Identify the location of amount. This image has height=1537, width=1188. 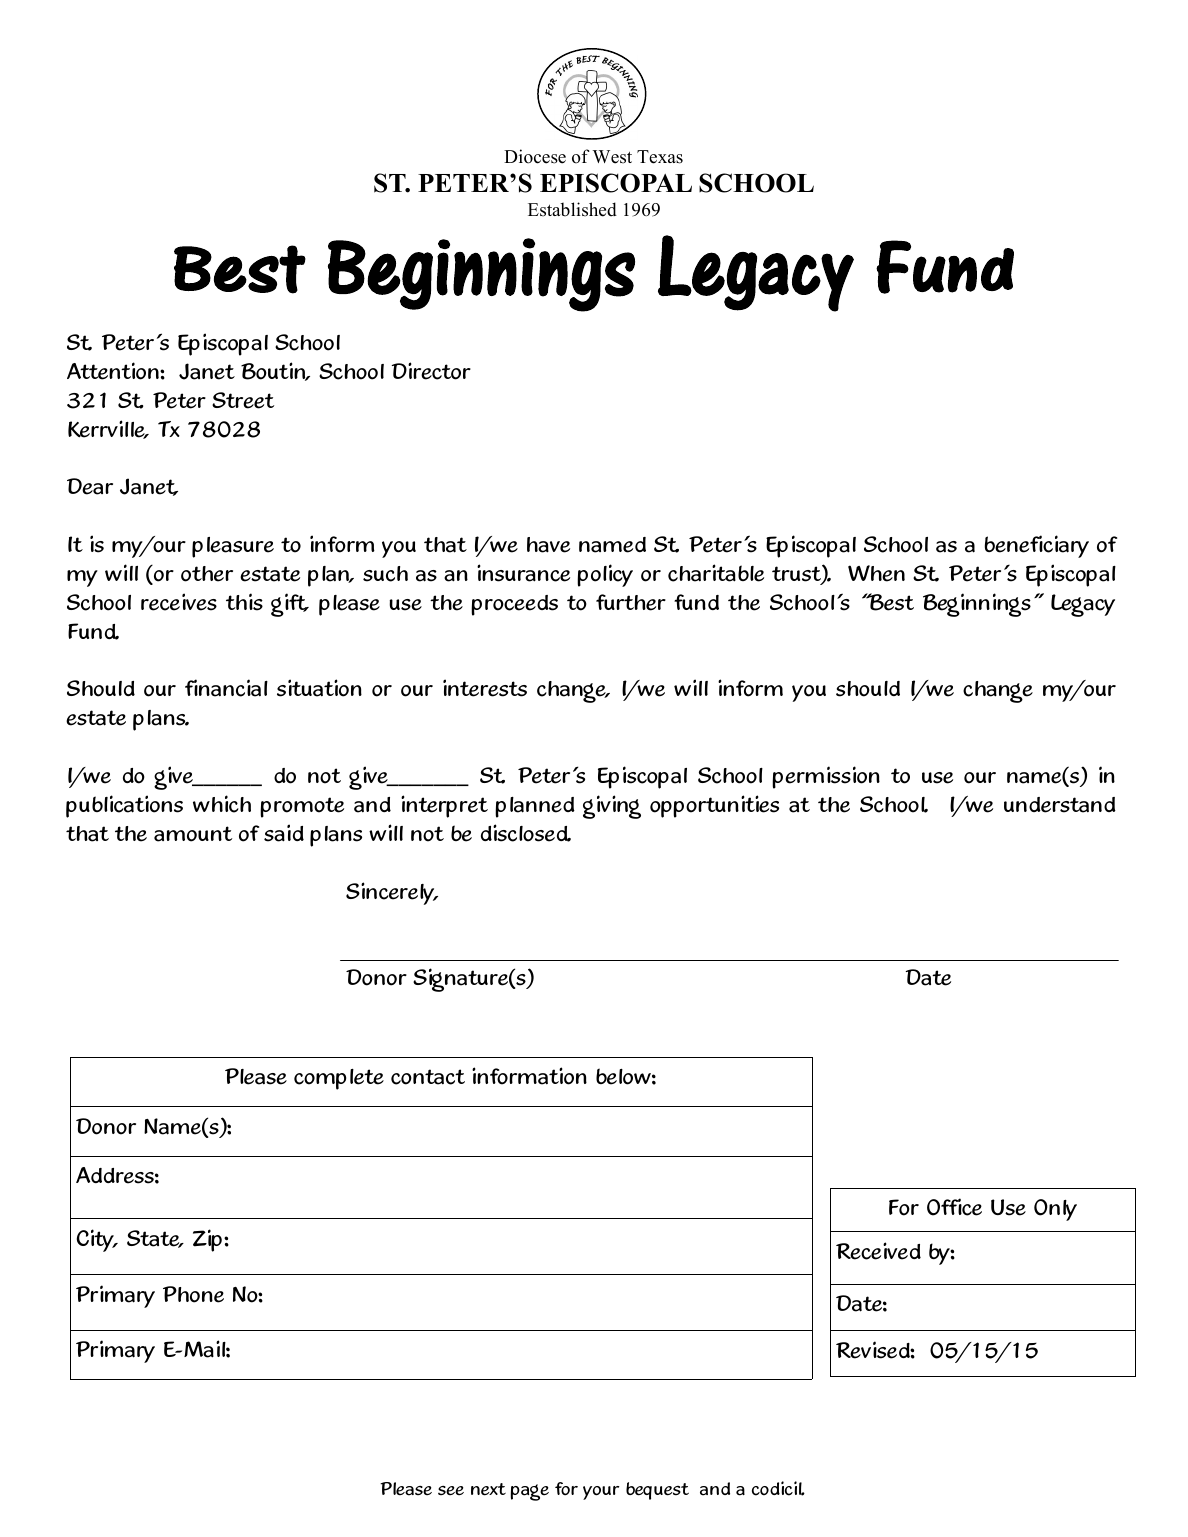
(193, 834).
